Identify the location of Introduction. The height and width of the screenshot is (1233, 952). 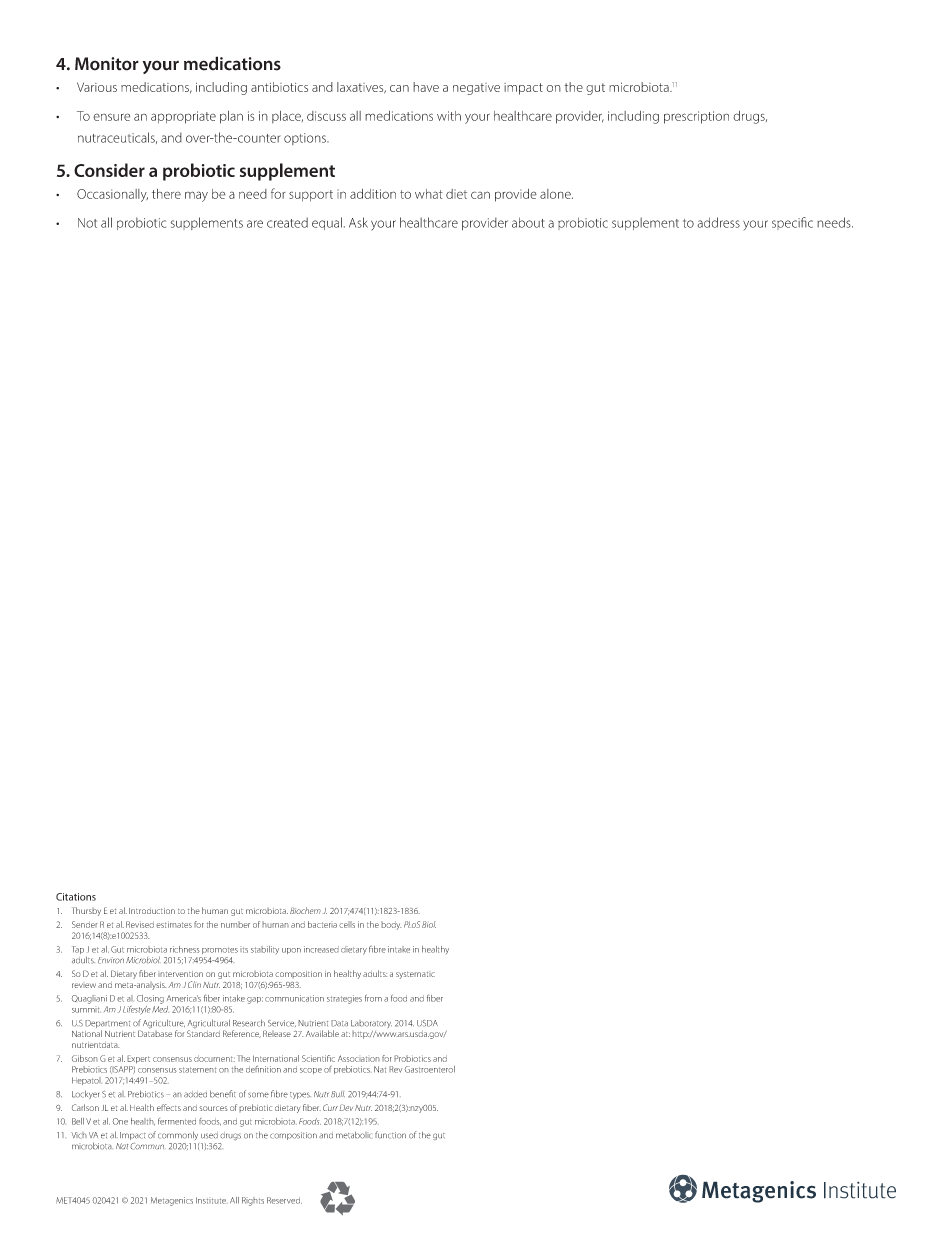
(152, 911).
